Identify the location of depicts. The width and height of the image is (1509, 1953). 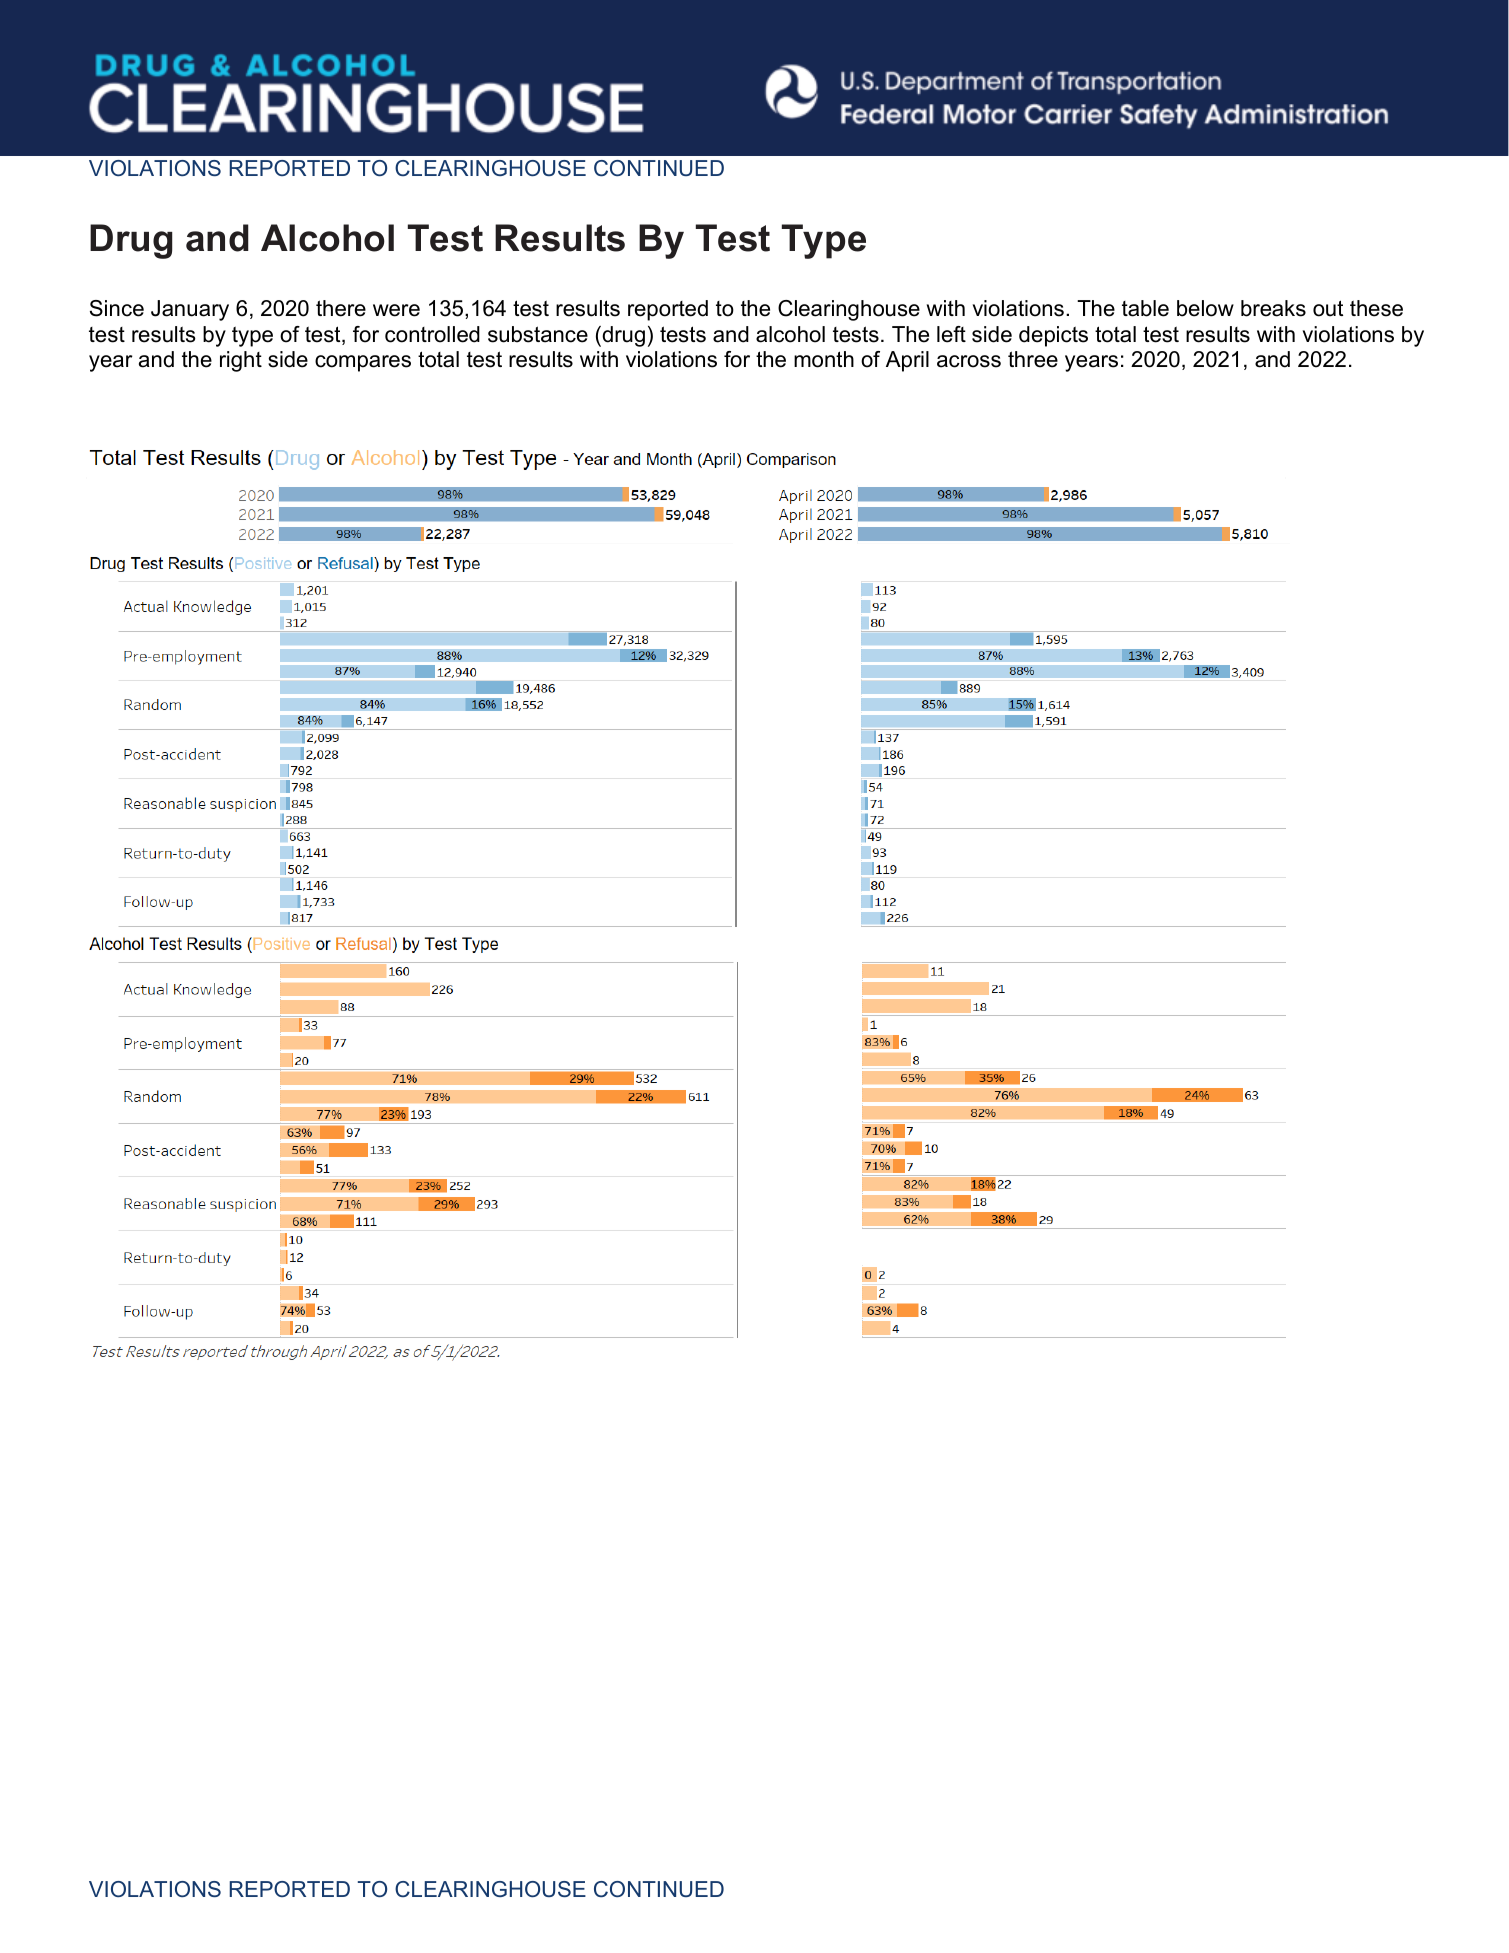
(1053, 336).
